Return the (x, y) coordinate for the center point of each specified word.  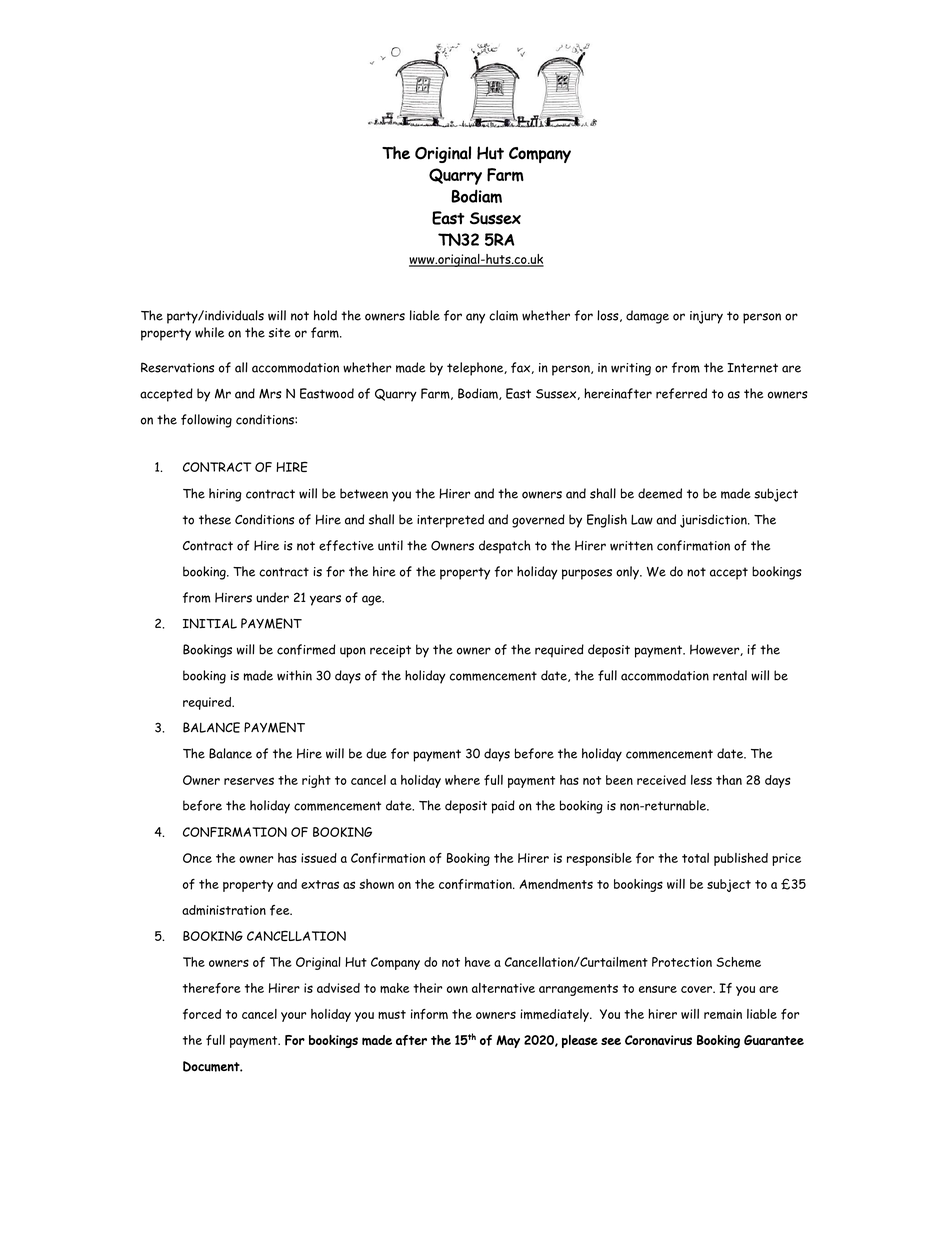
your (293, 1017)
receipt (390, 651)
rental (730, 675)
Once (197, 858)
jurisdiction (714, 521)
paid (503, 807)
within (294, 675)
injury (706, 317)
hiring (225, 495)
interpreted (450, 521)
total (695, 858)
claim (503, 315)
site (280, 333)
